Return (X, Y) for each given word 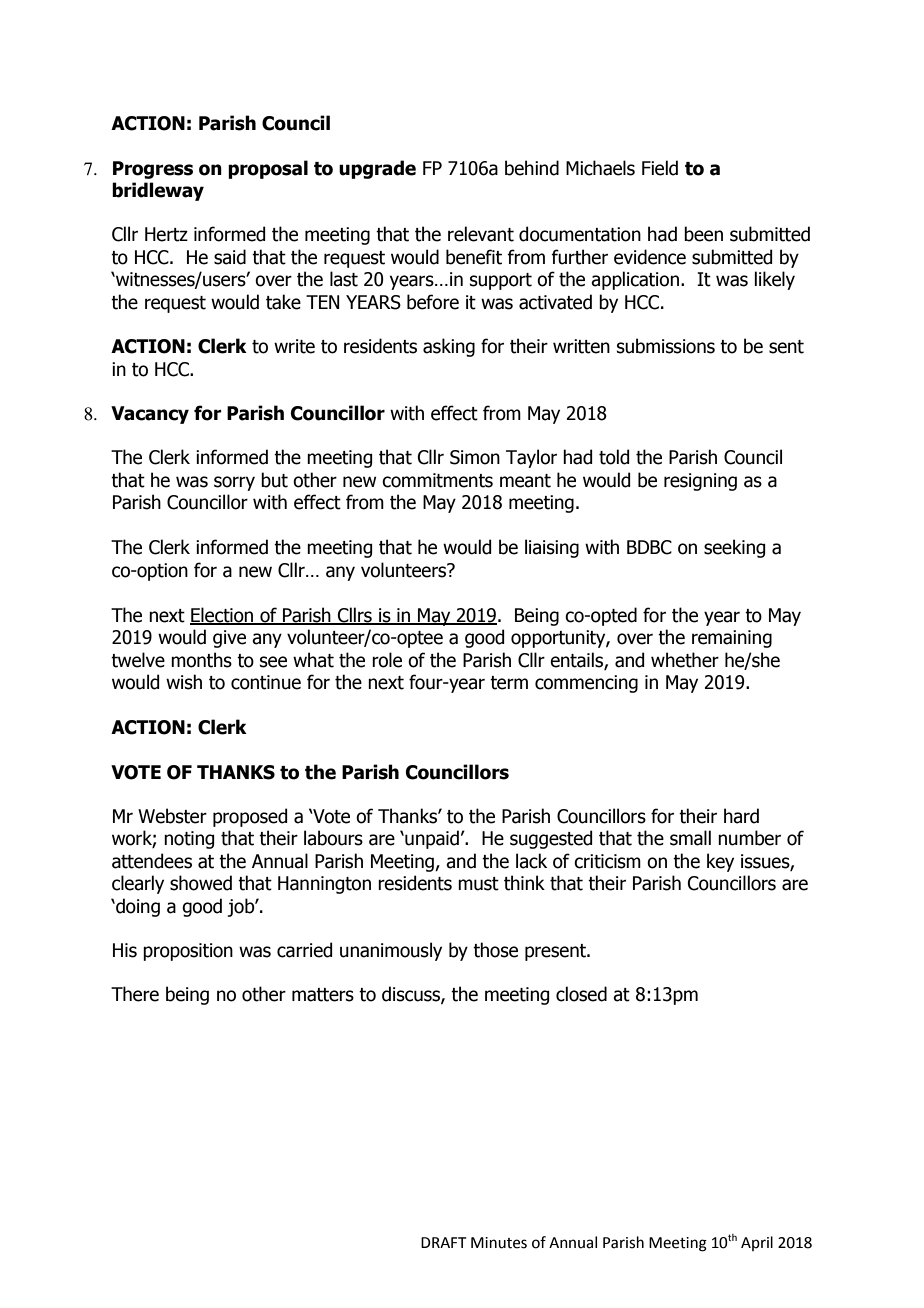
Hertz (166, 234)
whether (685, 660)
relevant (481, 234)
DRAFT (444, 1242)
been (703, 234)
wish (184, 682)
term (509, 683)
